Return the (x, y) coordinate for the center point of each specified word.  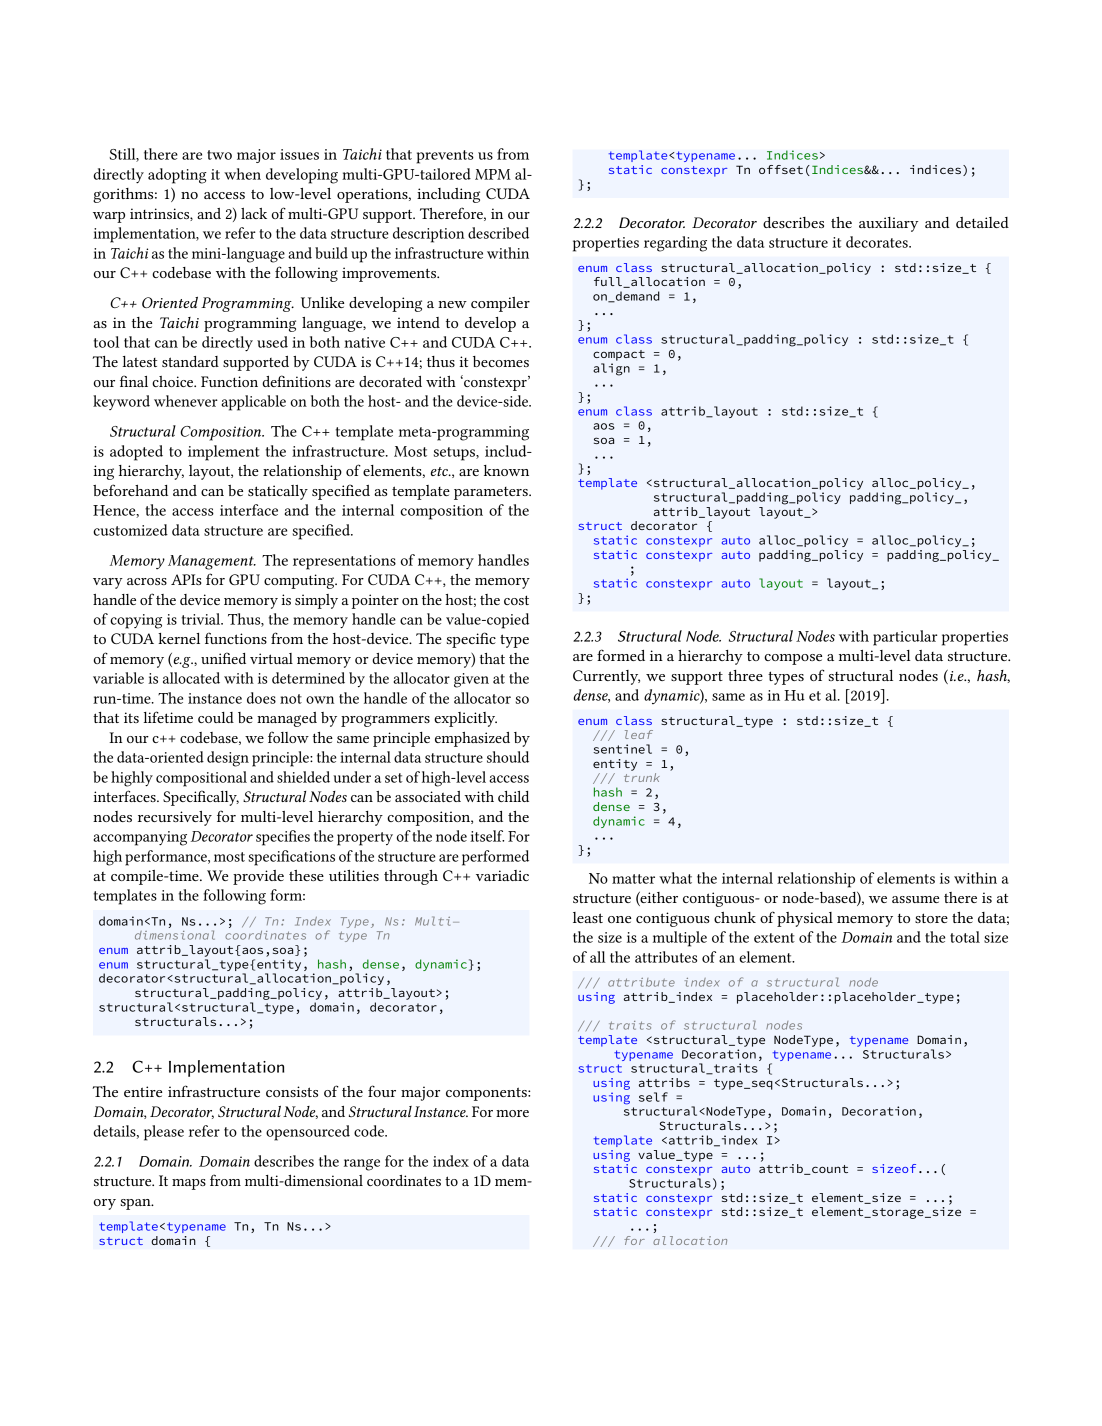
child (513, 796)
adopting (177, 176)
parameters (492, 493)
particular (905, 638)
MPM (493, 174)
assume (915, 899)
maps (189, 1184)
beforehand (130, 490)
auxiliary (888, 224)
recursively (175, 818)
